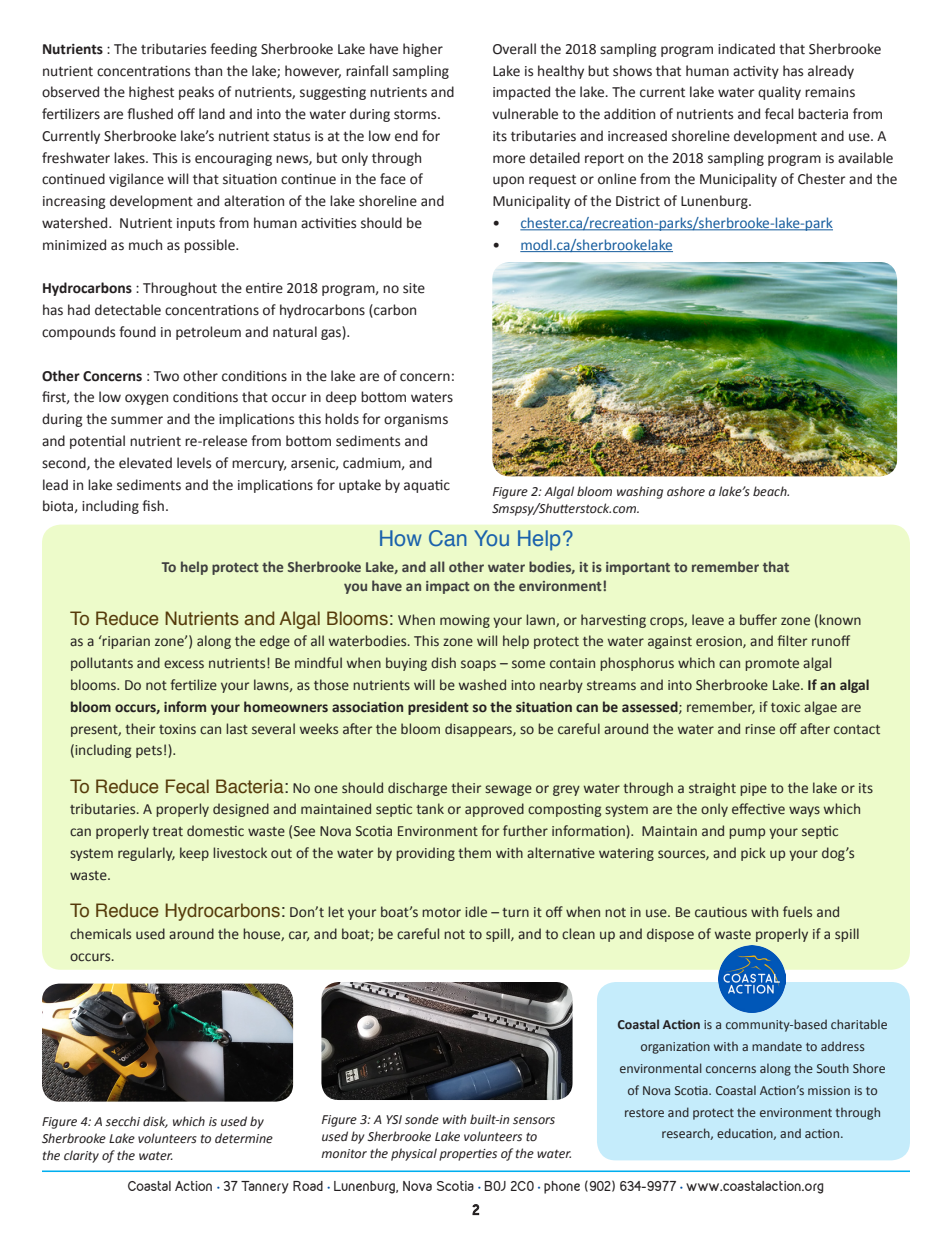  Describe the element at coordinates (758, 620) in the screenshot. I see `buffer` at that location.
